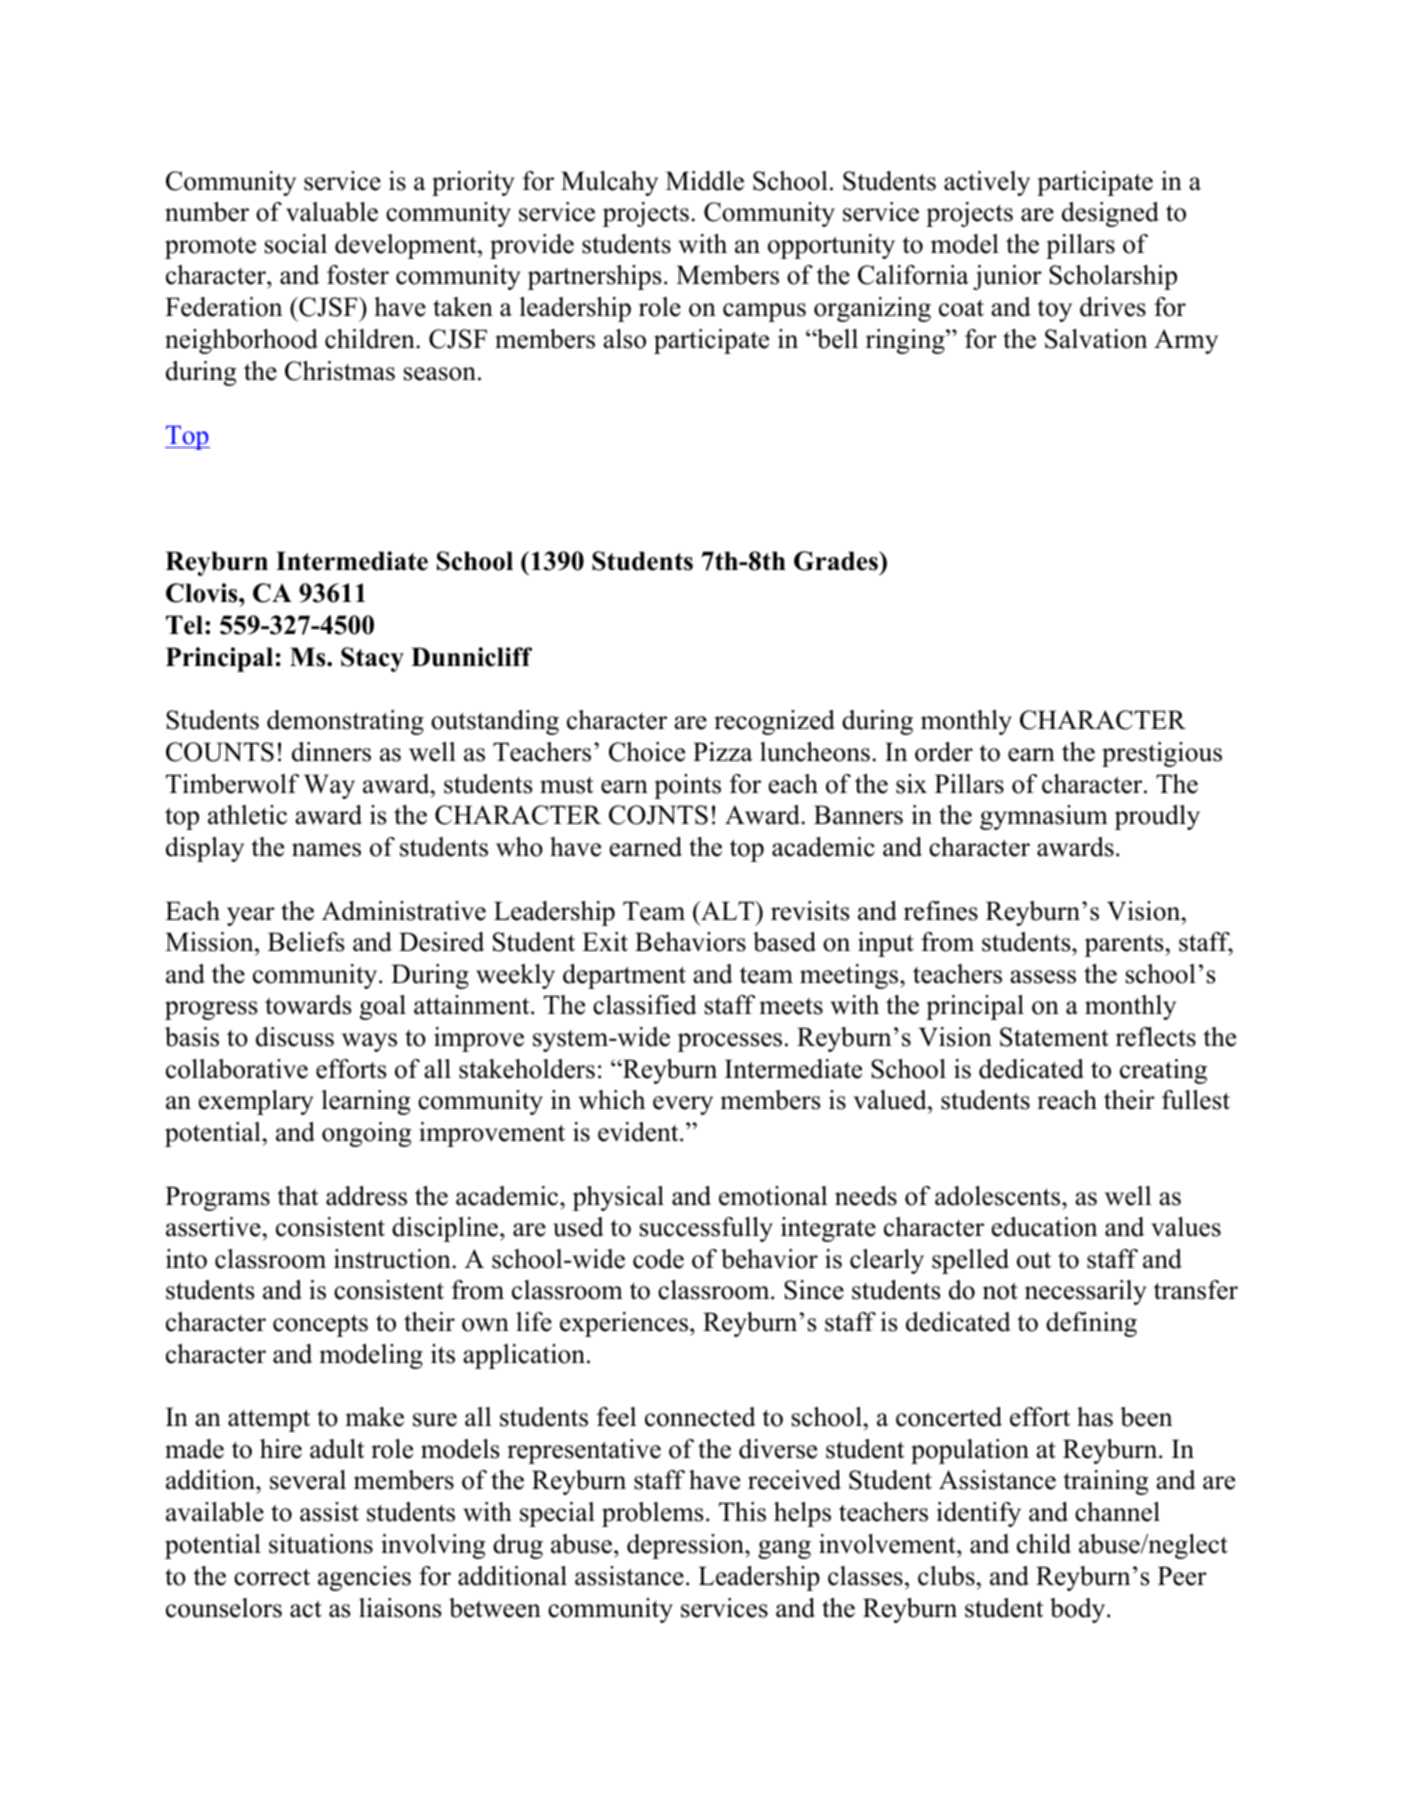 The image size is (1403, 1815). What do you see at coordinates (1110, 214) in the document?
I see `designed` at bounding box center [1110, 214].
